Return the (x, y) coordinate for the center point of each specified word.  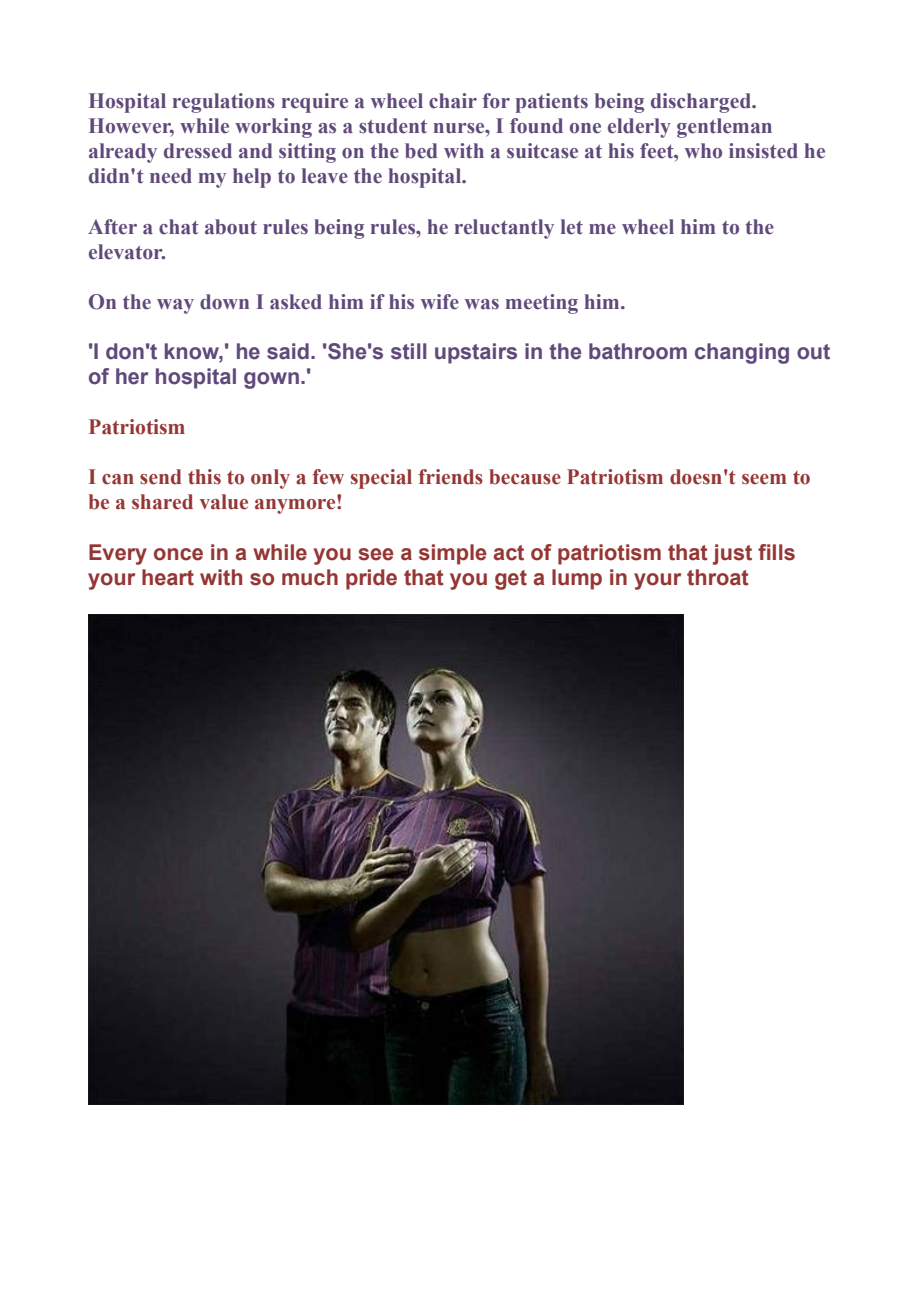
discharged (702, 103)
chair (453, 101)
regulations (224, 103)
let (572, 227)
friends (450, 477)
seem (764, 479)
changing (742, 353)
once (178, 554)
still (408, 351)
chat (179, 227)
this (204, 477)
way (175, 306)
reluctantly (504, 229)
